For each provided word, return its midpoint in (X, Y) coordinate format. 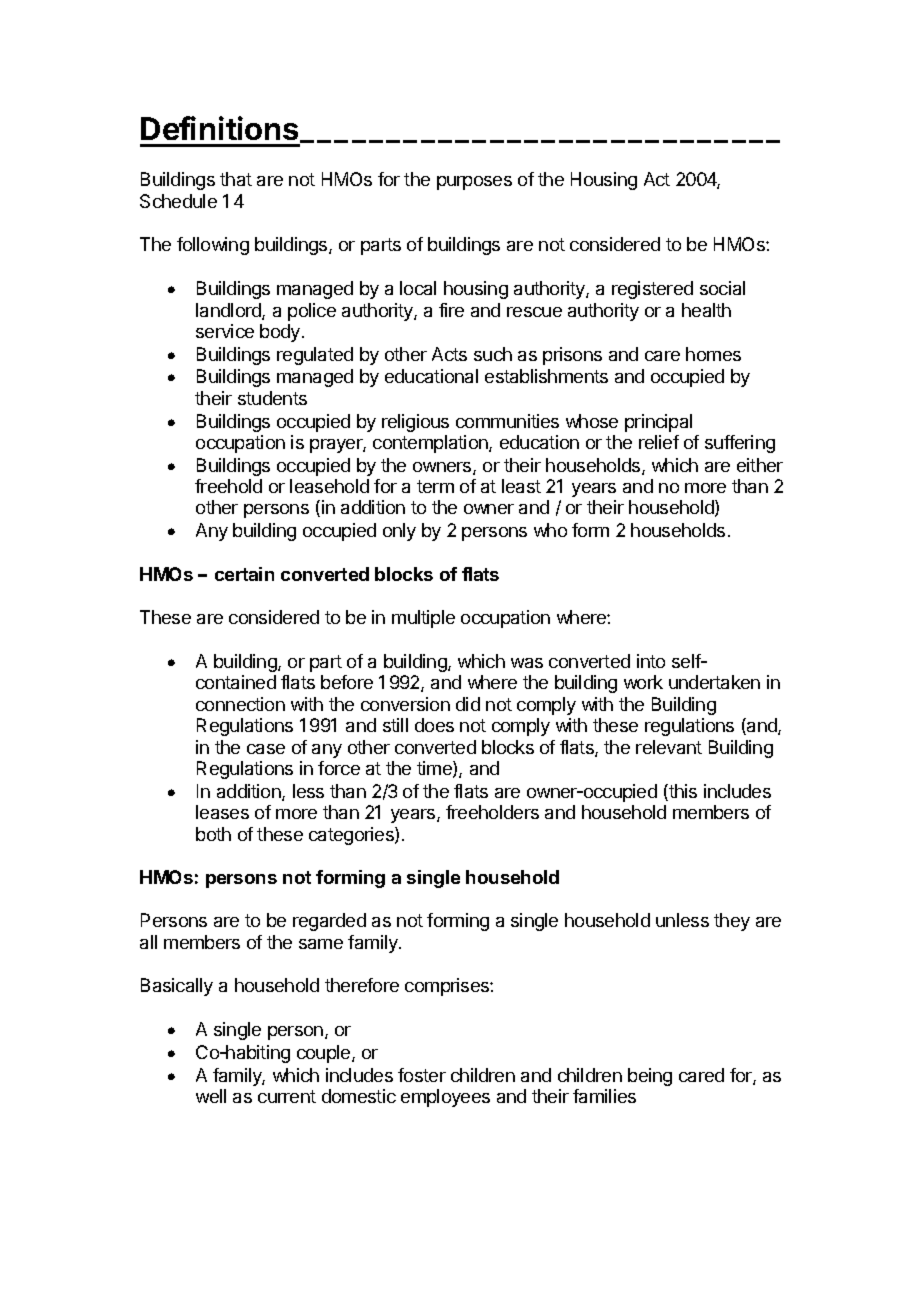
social (722, 288)
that (236, 179)
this (682, 792)
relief (659, 442)
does (434, 725)
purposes (474, 183)
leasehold (329, 486)
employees (445, 1098)
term (435, 486)
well (211, 1096)
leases (222, 812)
